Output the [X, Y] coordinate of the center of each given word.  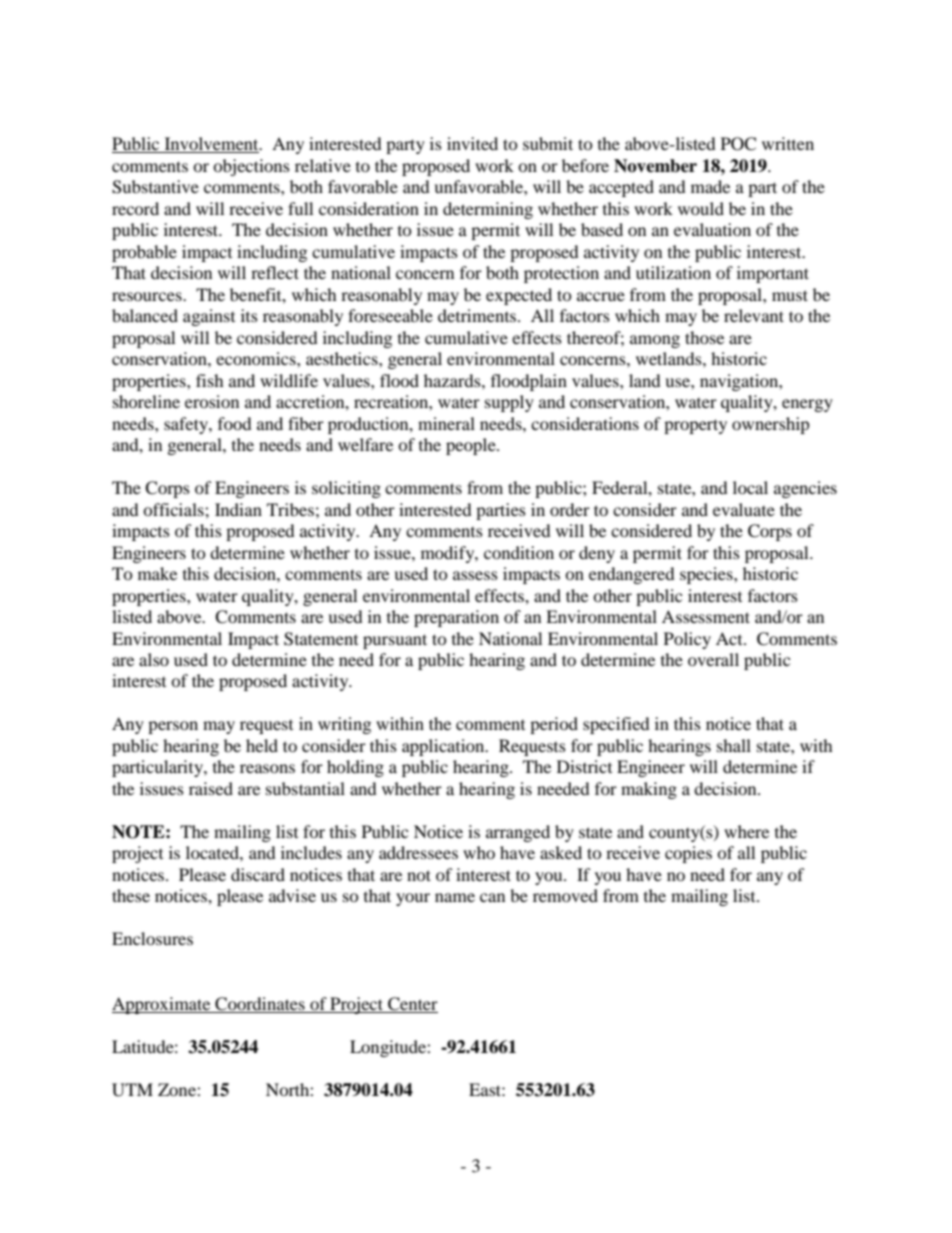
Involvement [212, 145]
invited [472, 143]
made [710, 186]
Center [413, 1004]
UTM [132, 1090]
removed [565, 895]
